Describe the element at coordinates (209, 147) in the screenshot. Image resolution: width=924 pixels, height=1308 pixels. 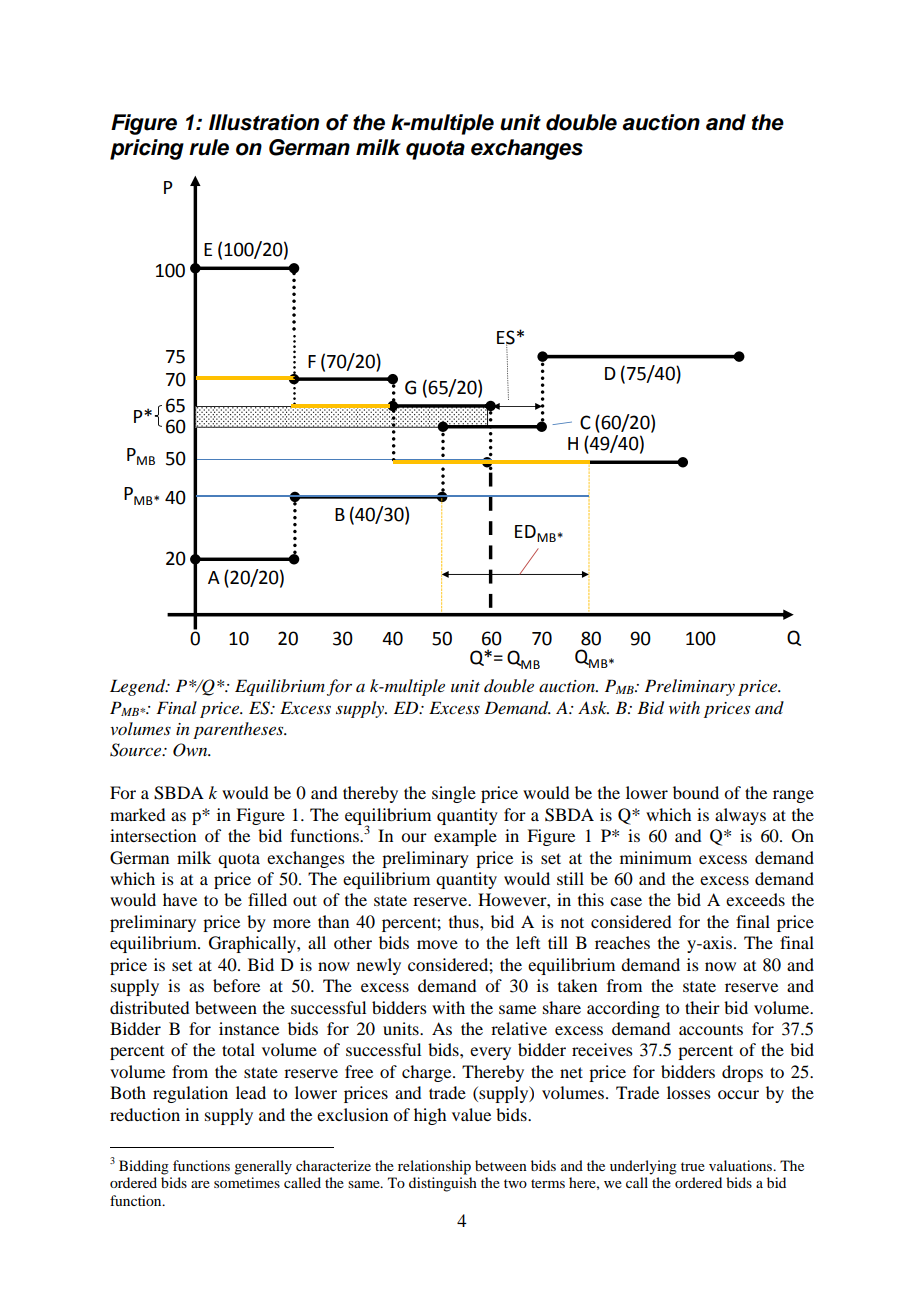
I see `rule` at that location.
